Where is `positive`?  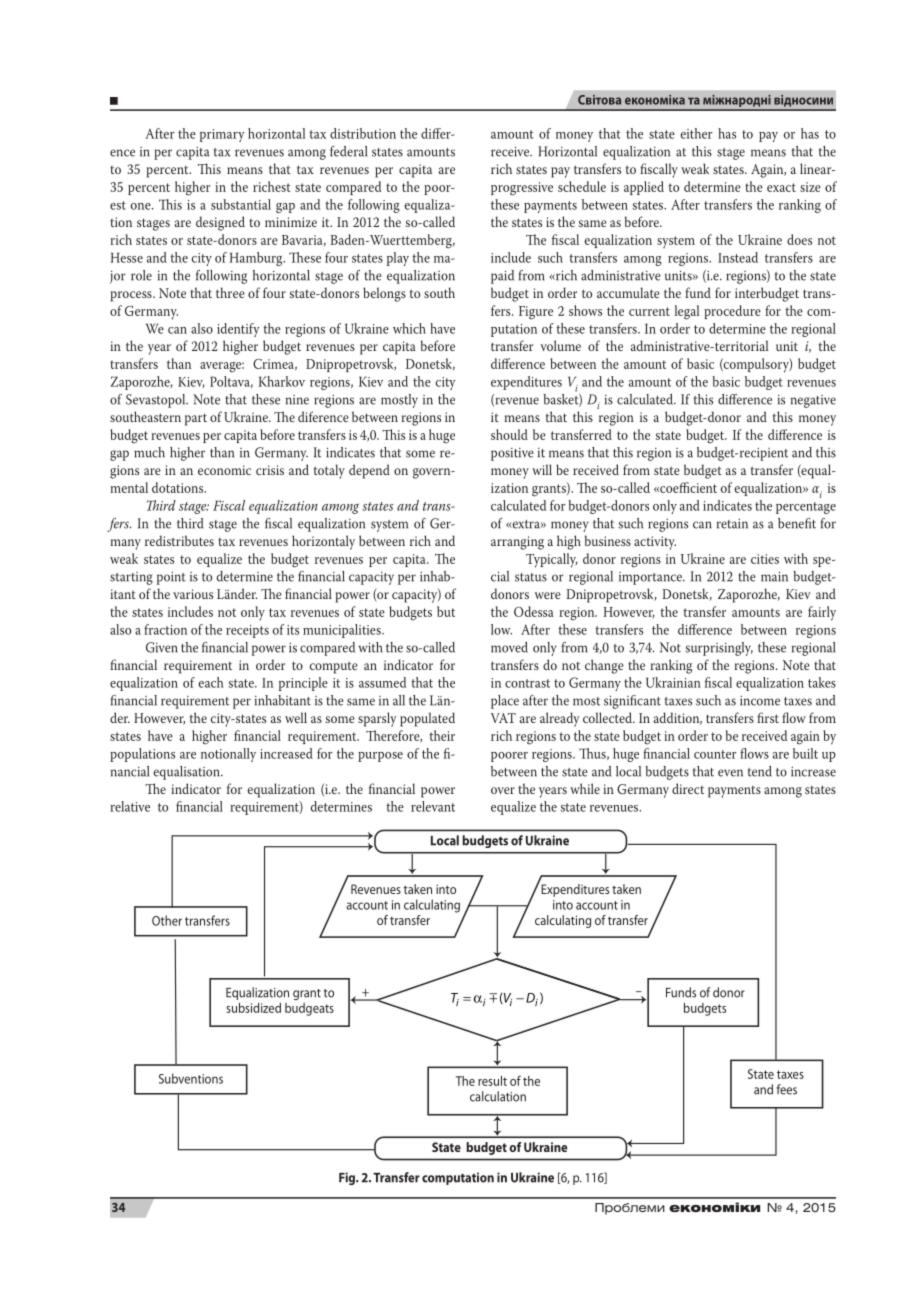 positive is located at coordinates (512, 454).
